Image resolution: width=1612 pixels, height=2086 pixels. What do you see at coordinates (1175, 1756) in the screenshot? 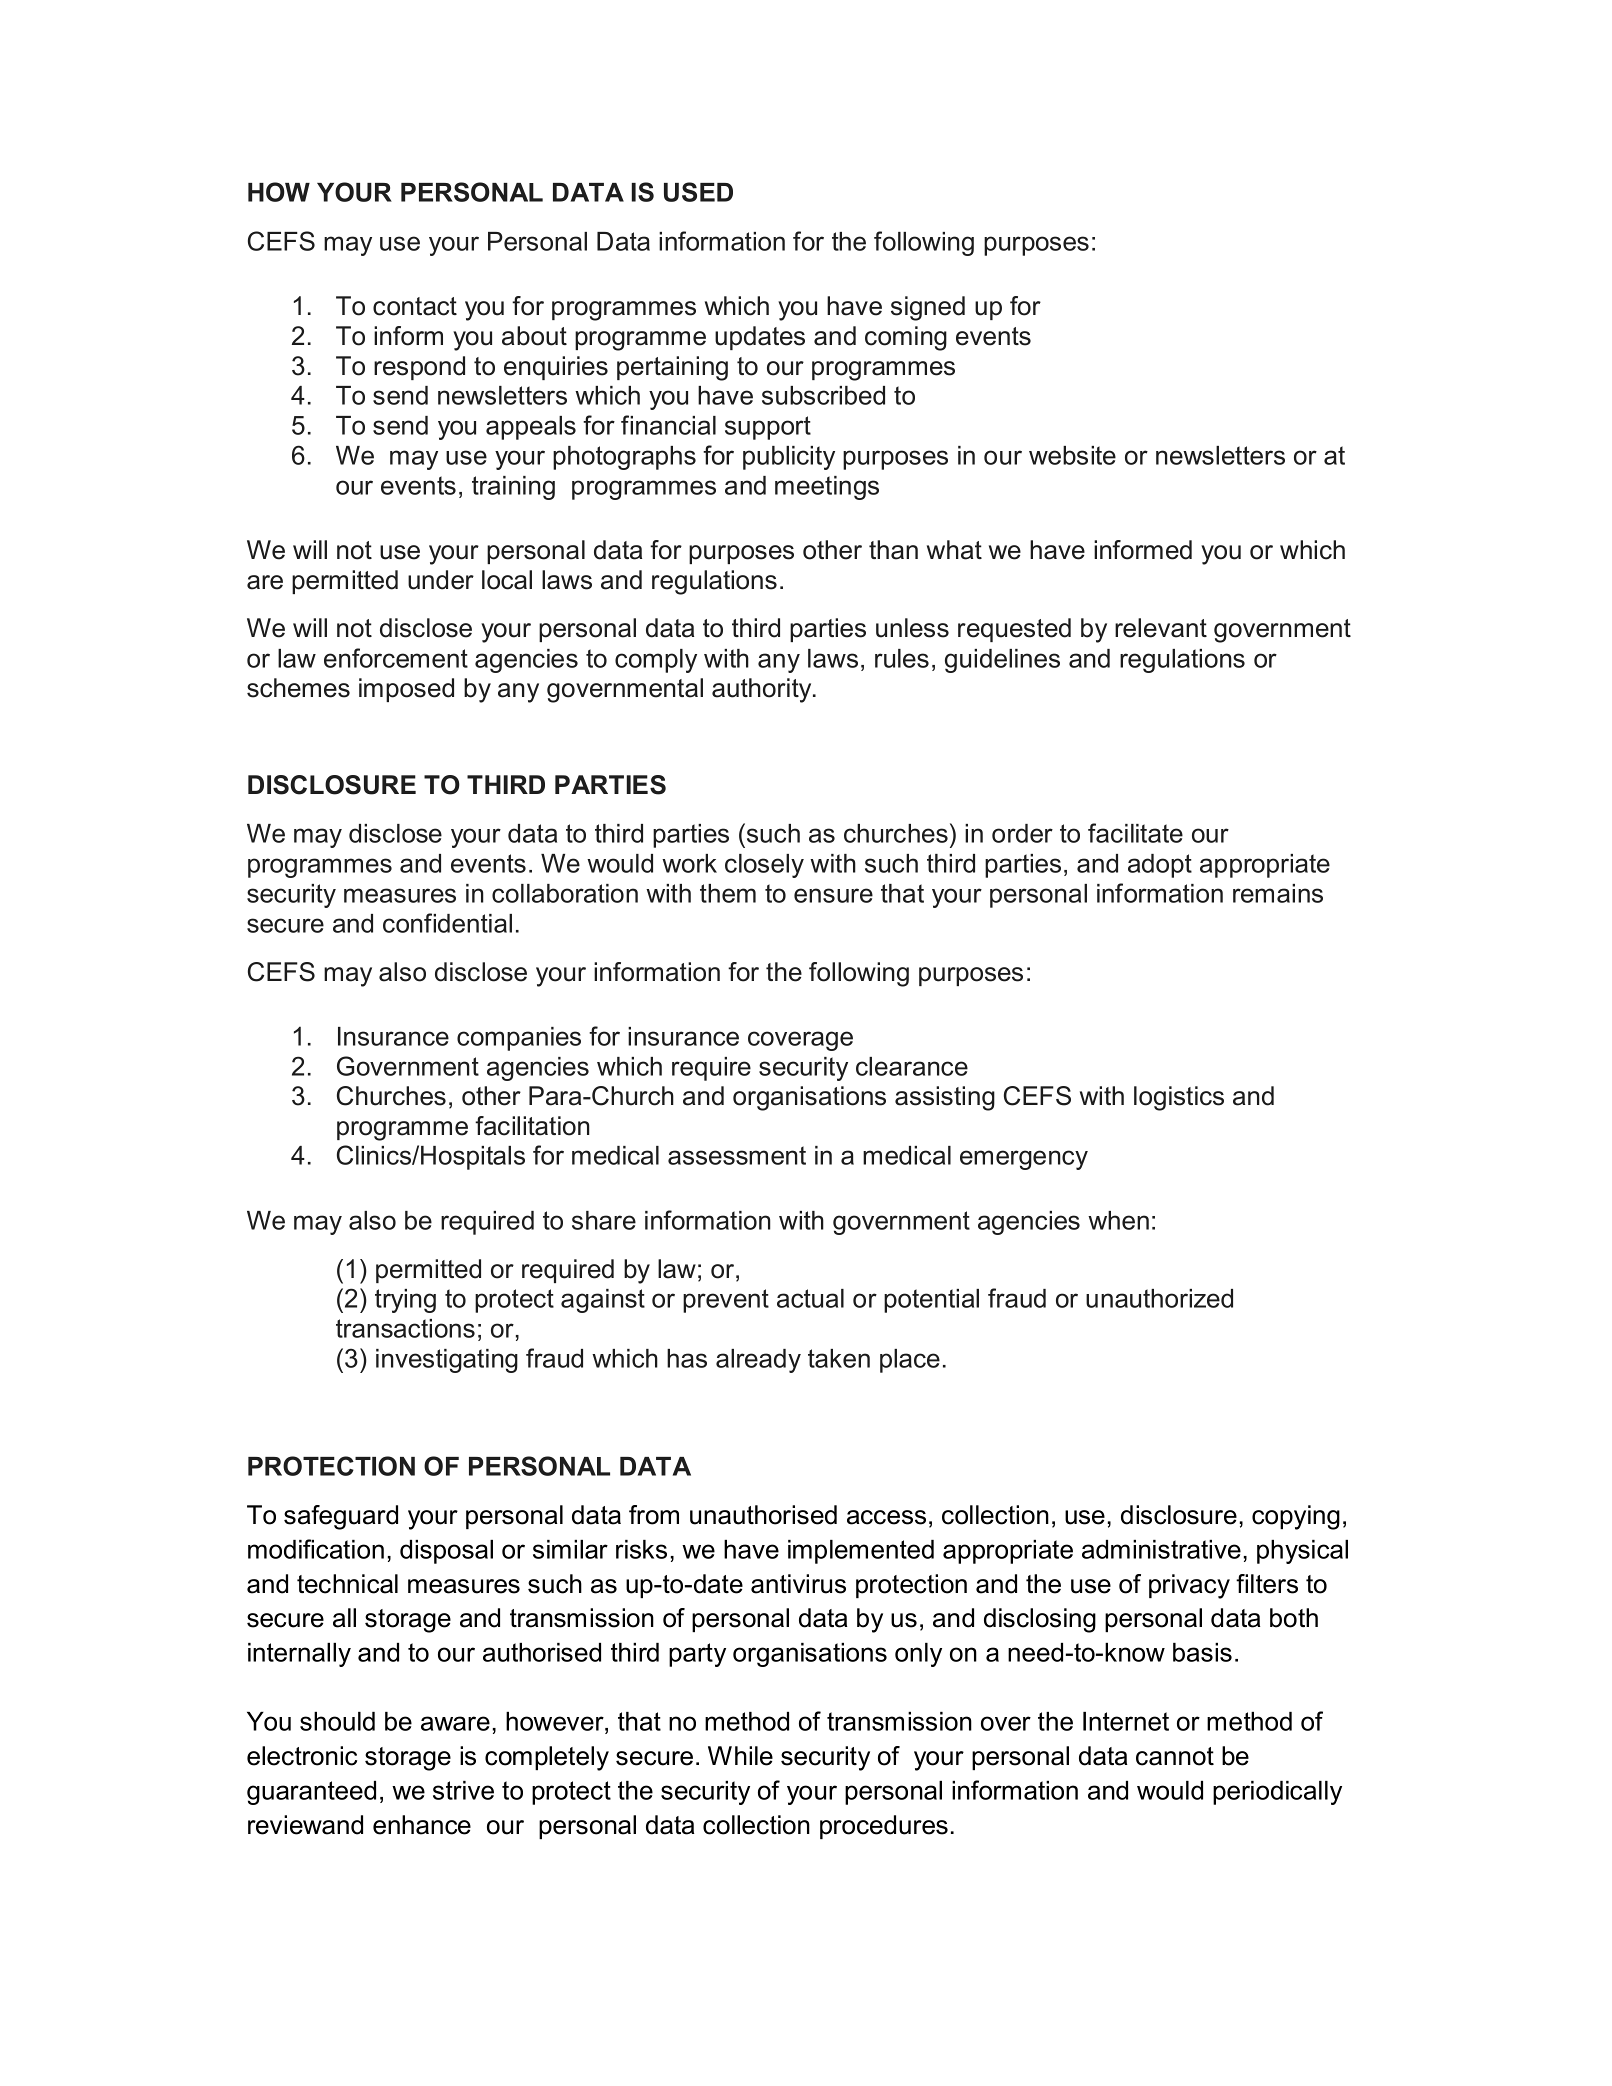
I see `cannot` at bounding box center [1175, 1756].
